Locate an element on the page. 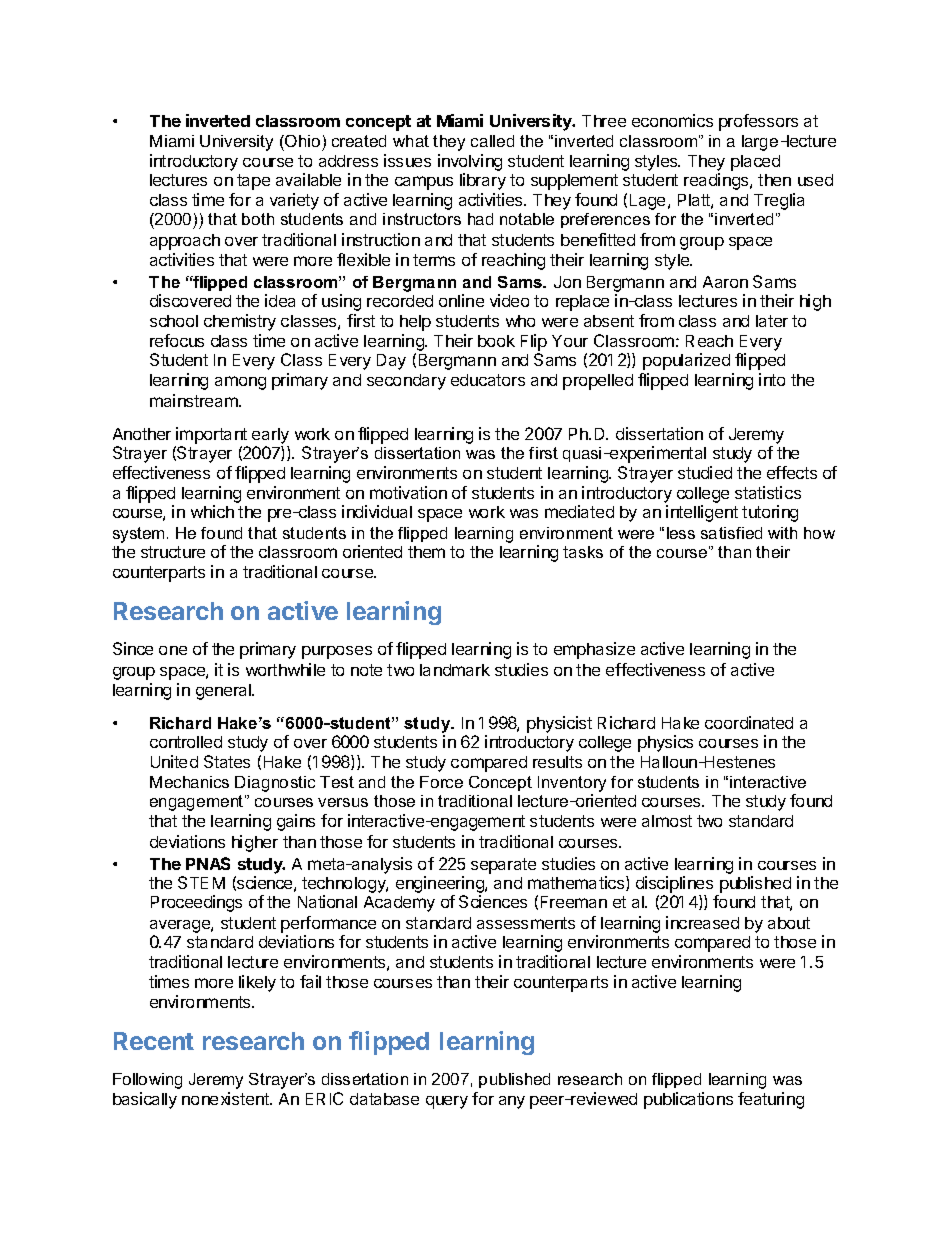 The image size is (952, 1233). nonexistent is located at coordinates (226, 1098).
